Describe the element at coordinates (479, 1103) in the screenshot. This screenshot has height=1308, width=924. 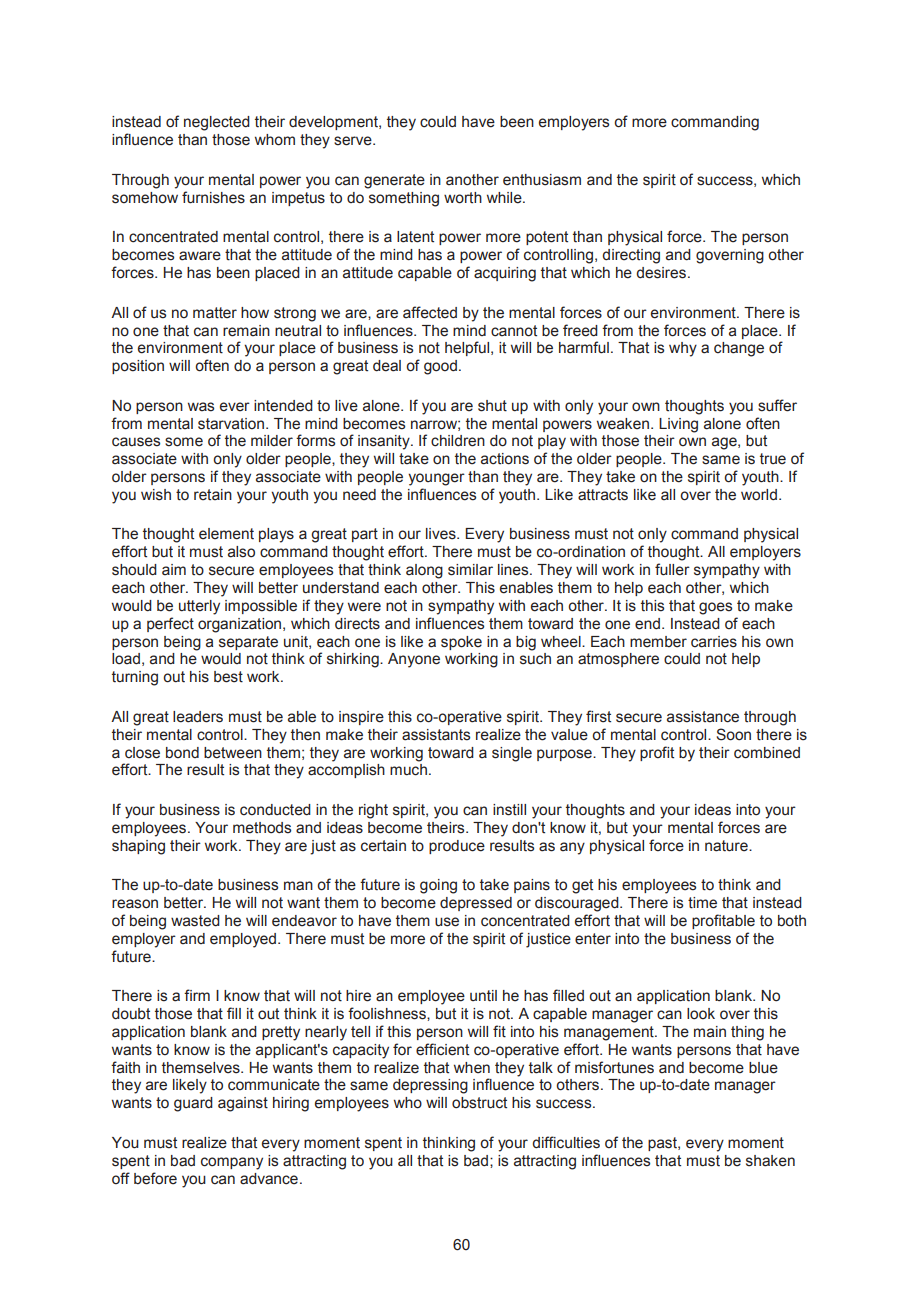
I see `obstruct` at that location.
